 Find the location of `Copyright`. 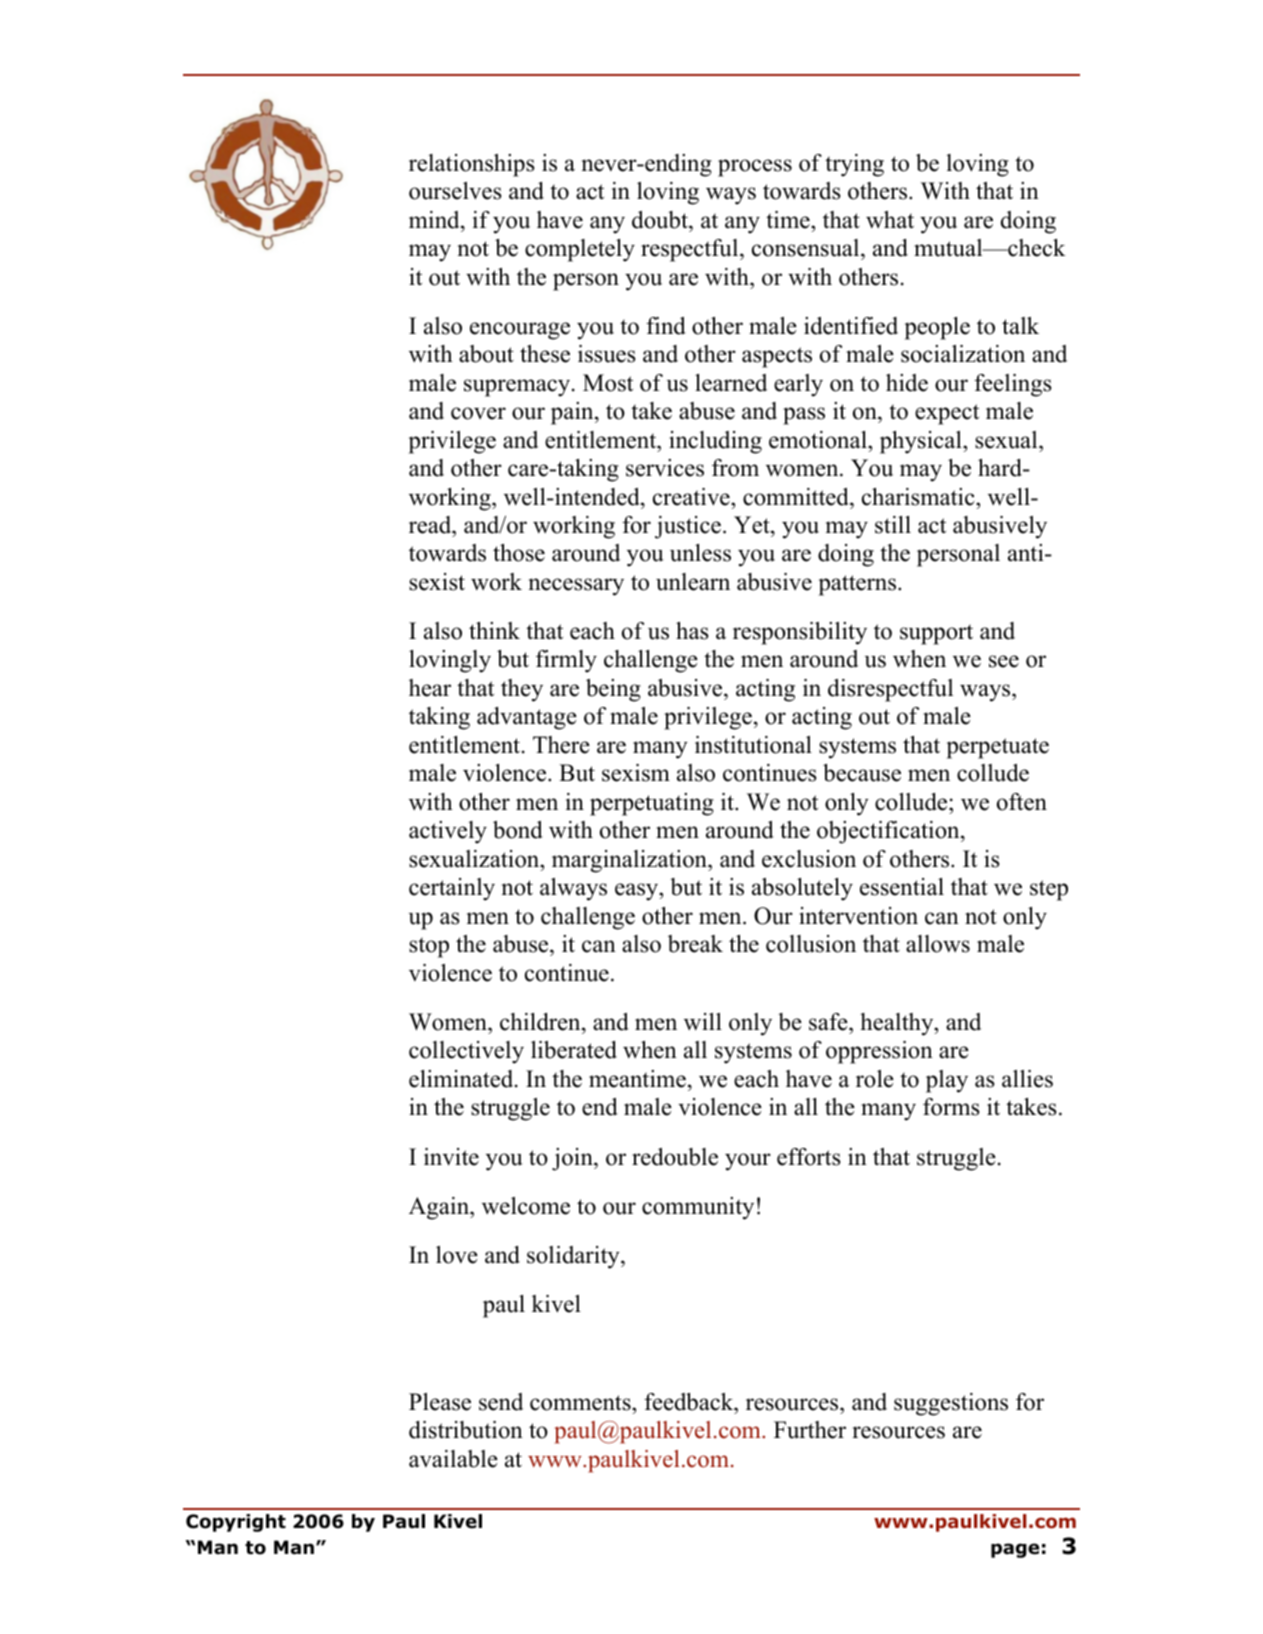

Copyright is located at coordinates (236, 1523).
